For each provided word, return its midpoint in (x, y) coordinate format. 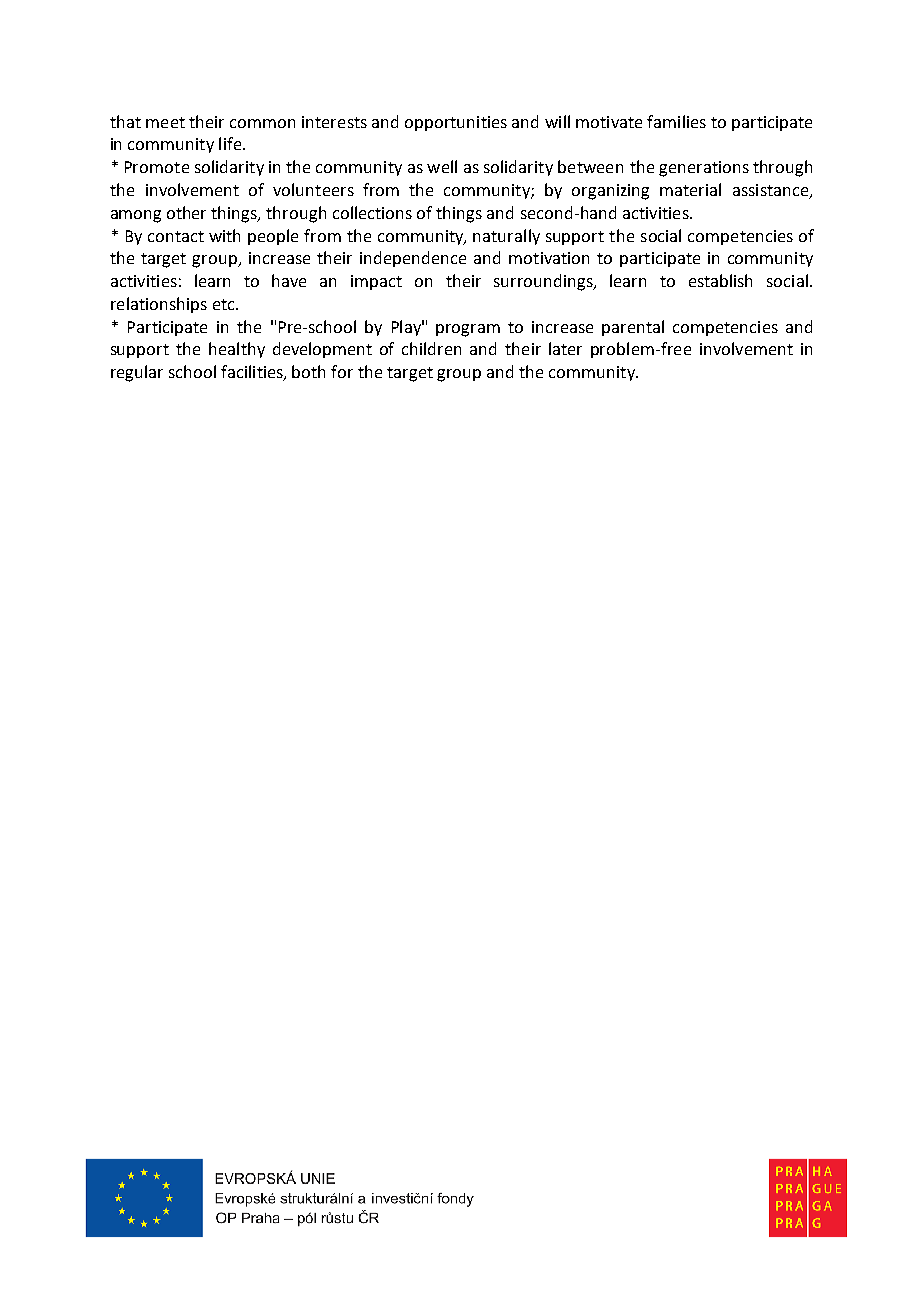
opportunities (456, 123)
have (289, 280)
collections (372, 212)
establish (720, 280)
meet (165, 122)
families (676, 121)
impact (376, 282)
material (690, 189)
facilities (253, 373)
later (565, 348)
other (186, 212)
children (431, 348)
